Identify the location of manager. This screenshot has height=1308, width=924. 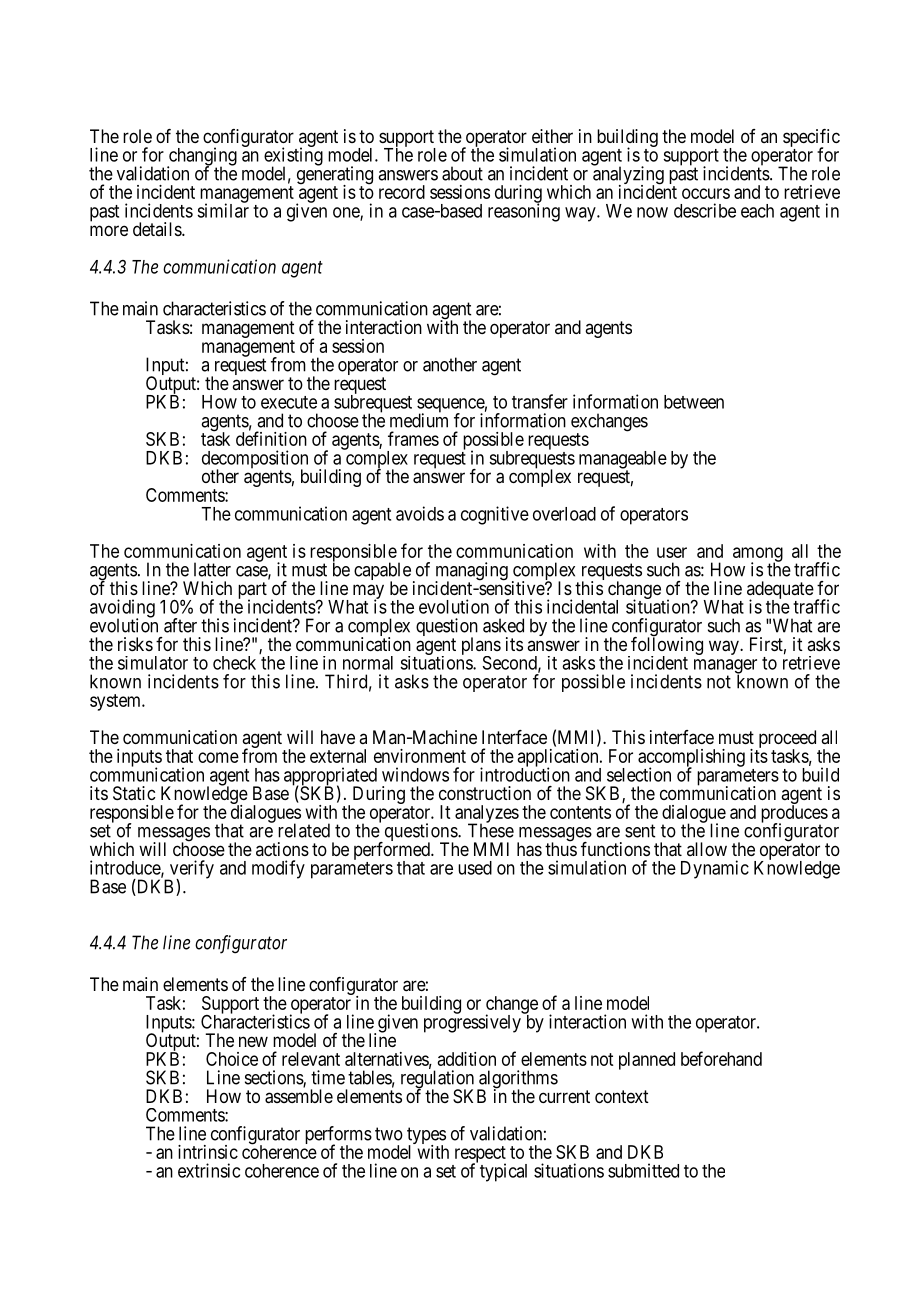
(725, 667).
